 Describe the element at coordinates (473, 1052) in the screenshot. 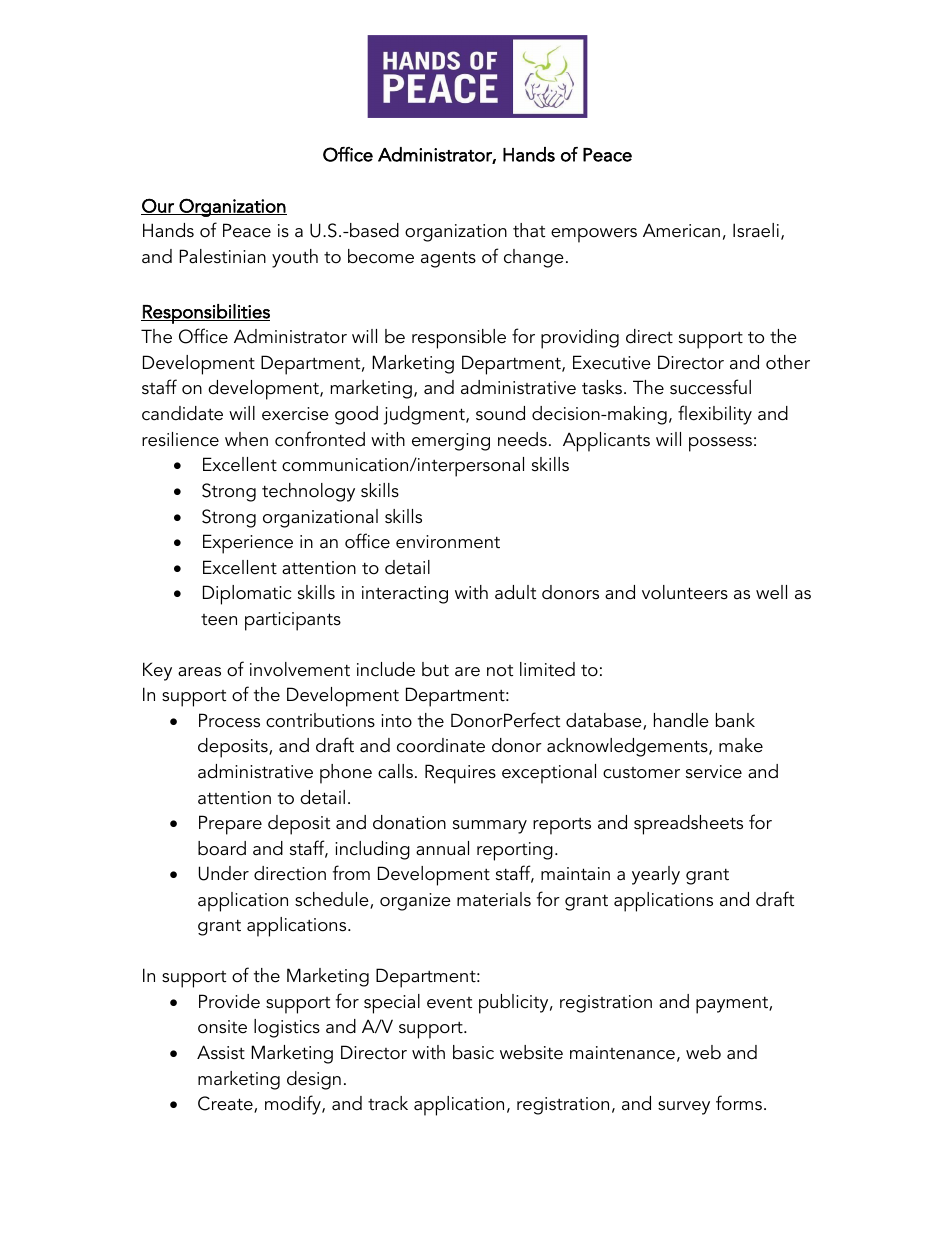

I see `basic` at that location.
